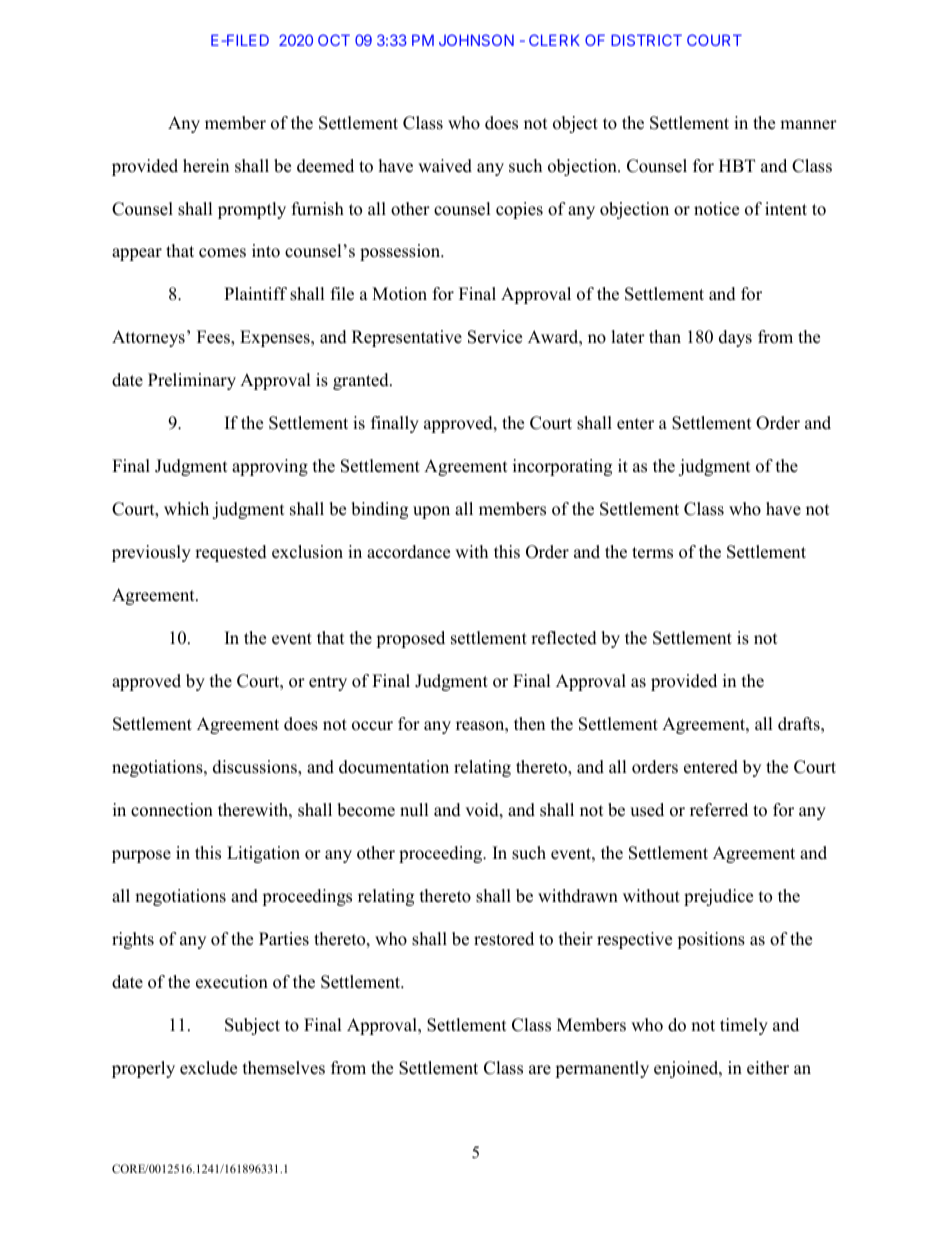 The image size is (952, 1233). I want to click on referred, so click(719, 810).
